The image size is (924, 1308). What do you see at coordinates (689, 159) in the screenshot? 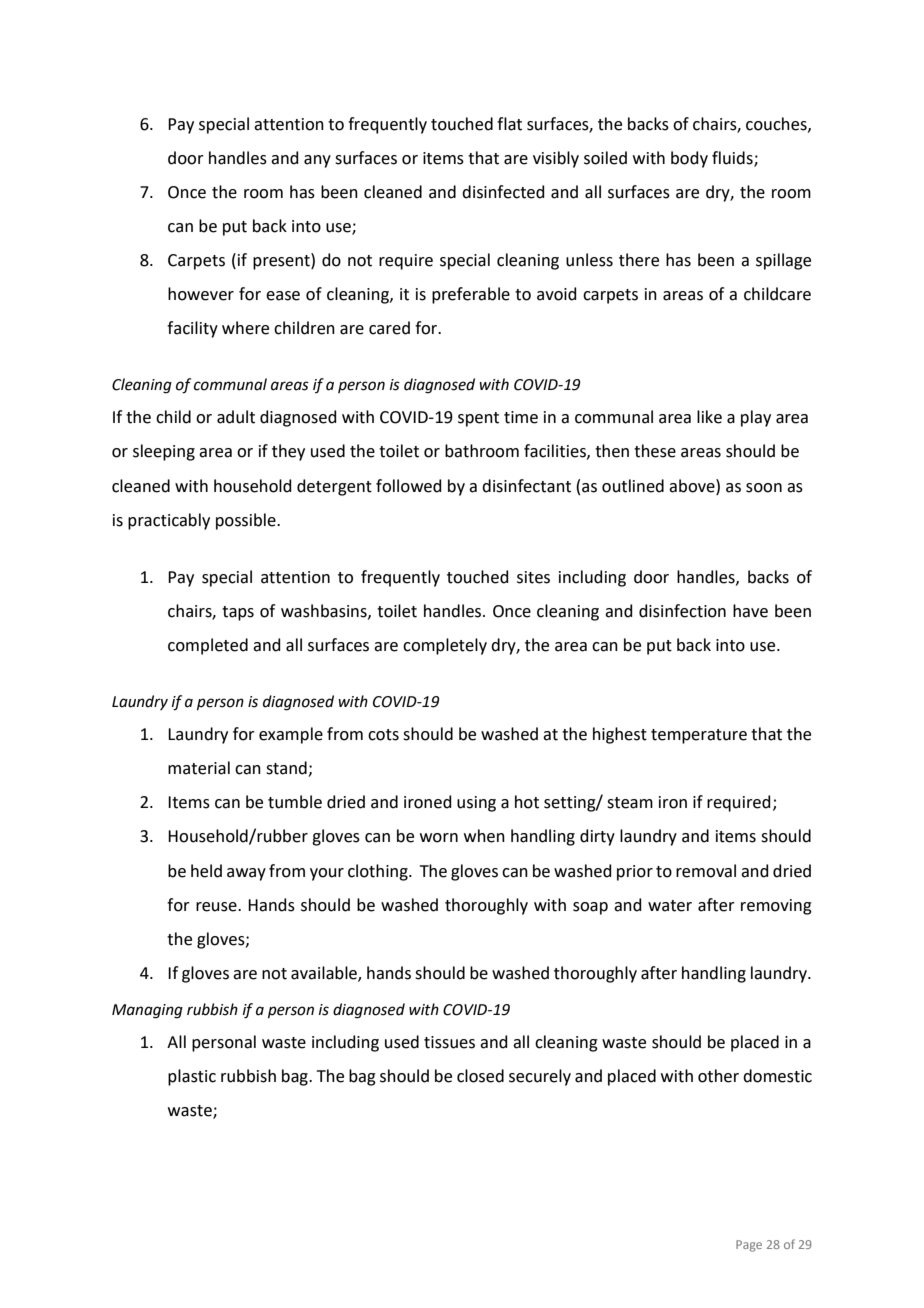
I see `body` at bounding box center [689, 159].
